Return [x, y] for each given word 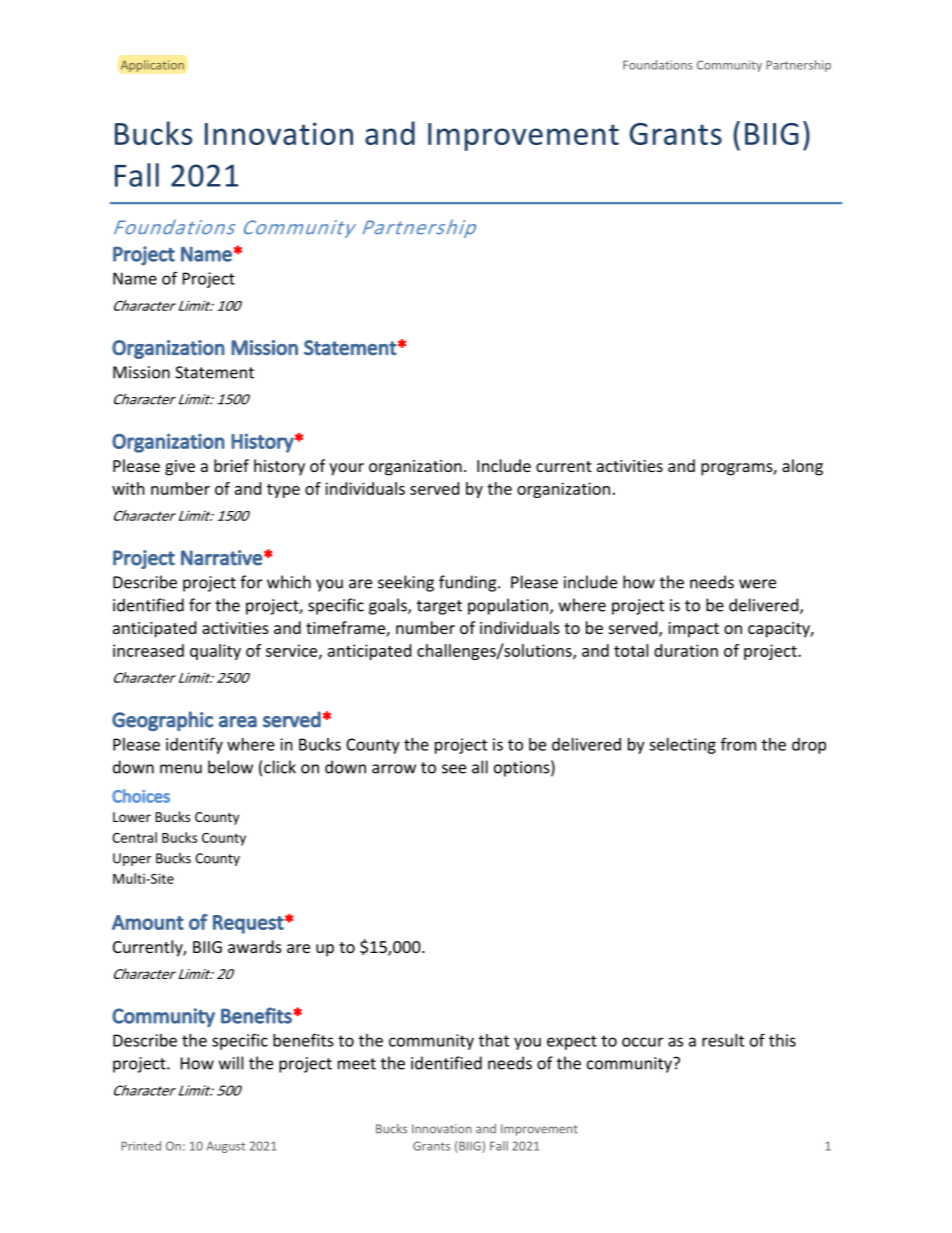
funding [469, 583]
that [494, 1040]
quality [215, 652]
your [346, 469]
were [757, 584]
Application [152, 66]
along [802, 467]
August [226, 1147]
